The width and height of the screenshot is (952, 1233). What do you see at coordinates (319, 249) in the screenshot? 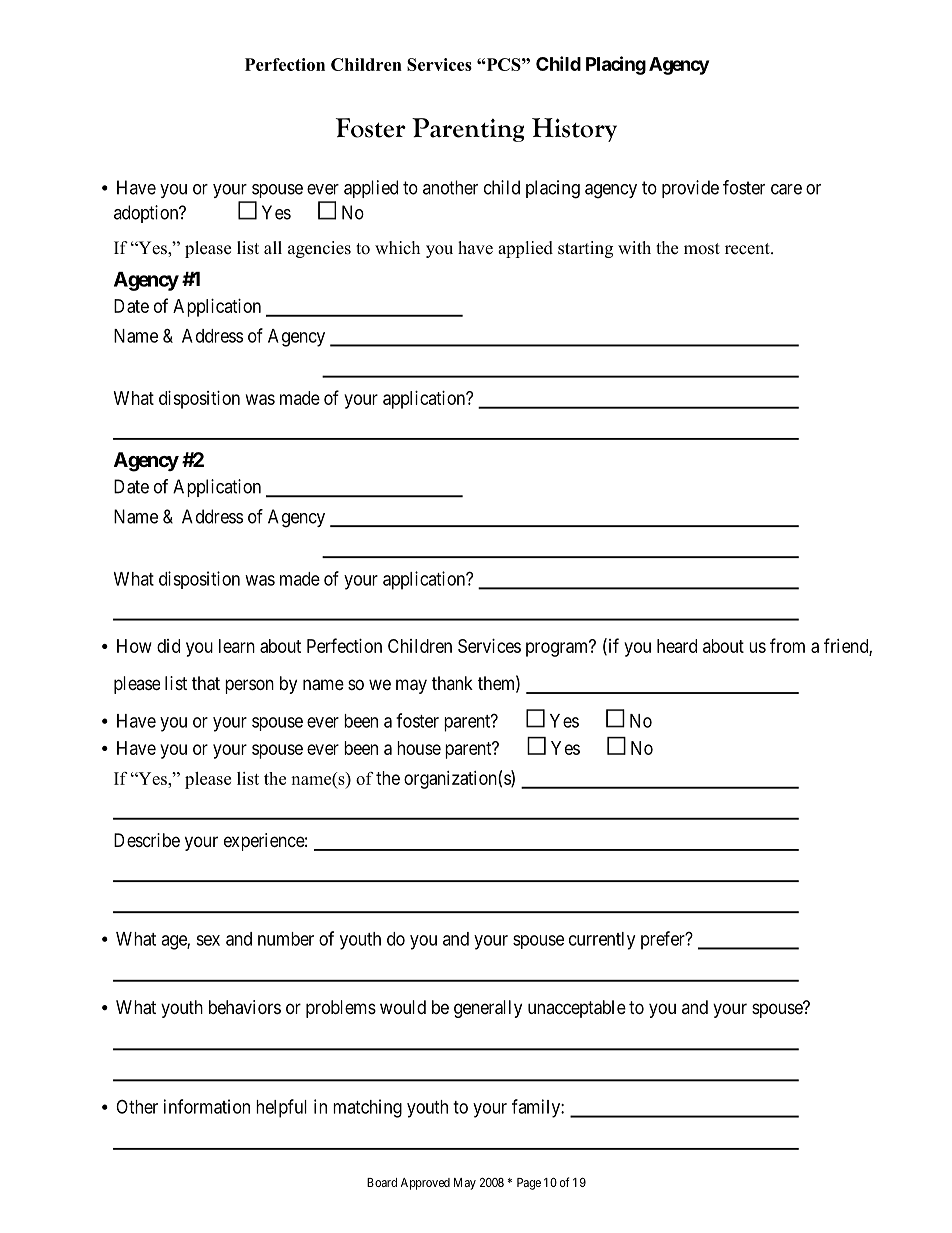
I see `agencies` at bounding box center [319, 249].
